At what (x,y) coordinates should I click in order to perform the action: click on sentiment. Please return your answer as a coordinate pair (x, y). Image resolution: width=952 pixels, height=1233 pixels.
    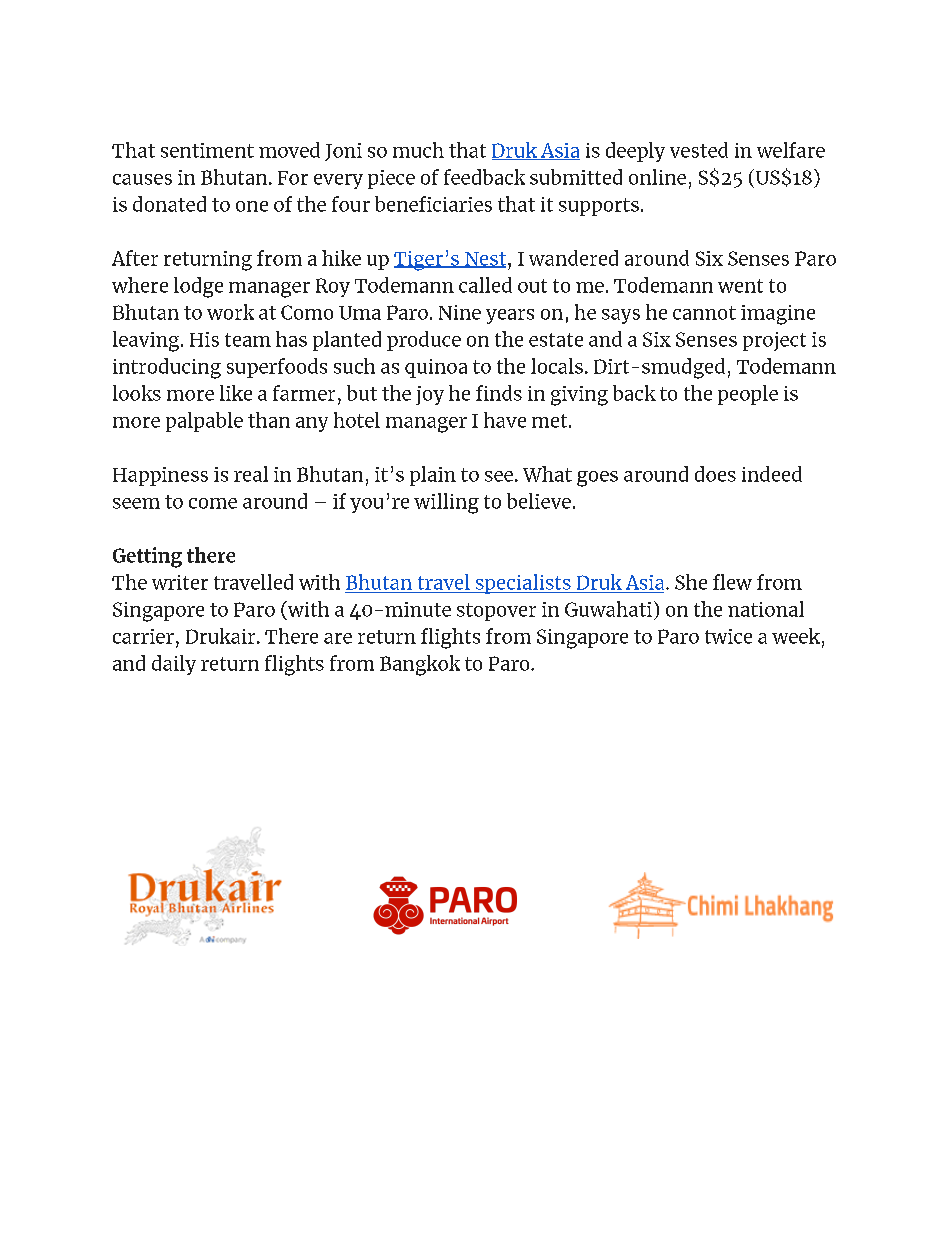
    Looking at the image, I should click on (207, 150).
